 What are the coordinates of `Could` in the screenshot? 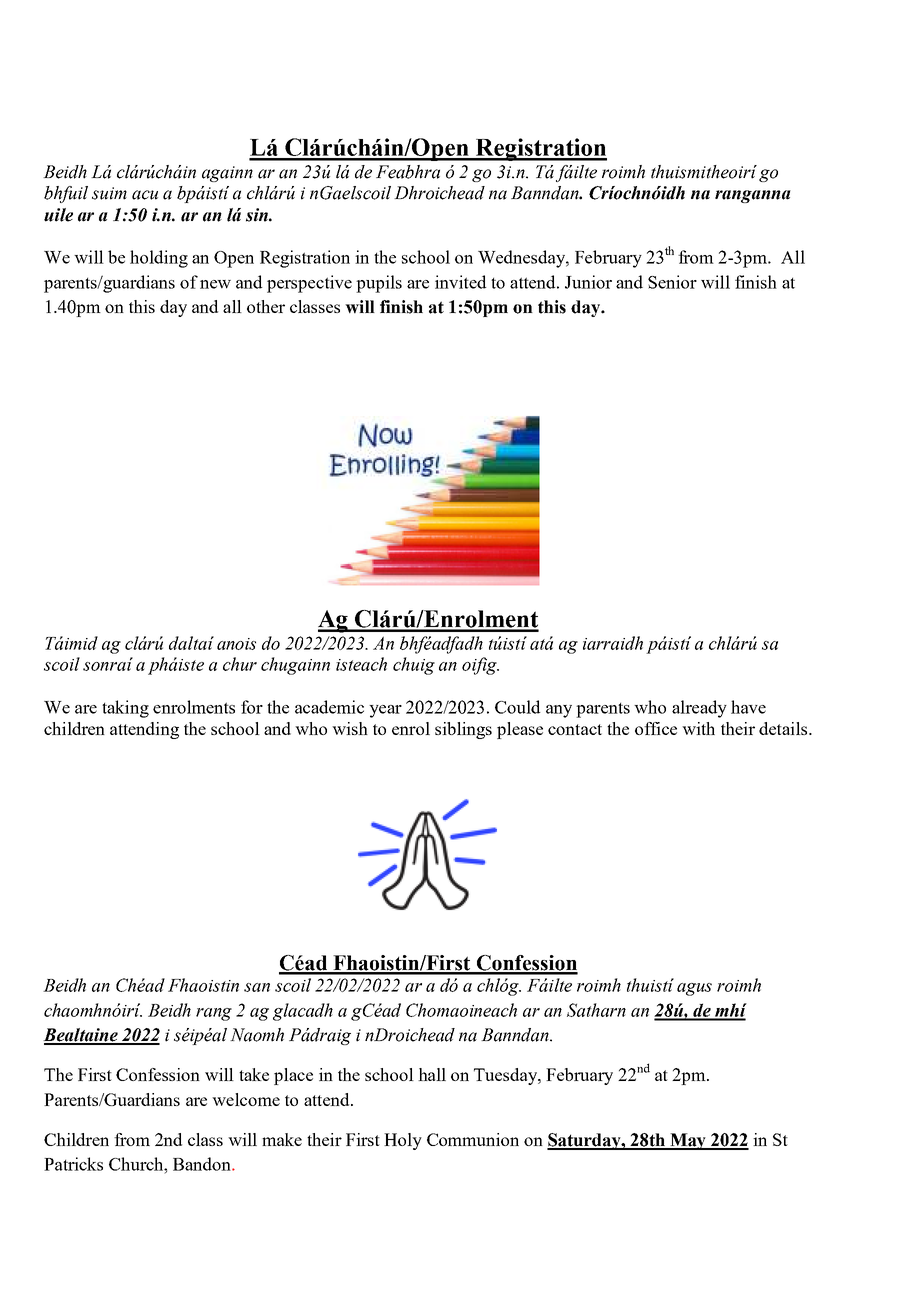 It's located at (517, 707).
